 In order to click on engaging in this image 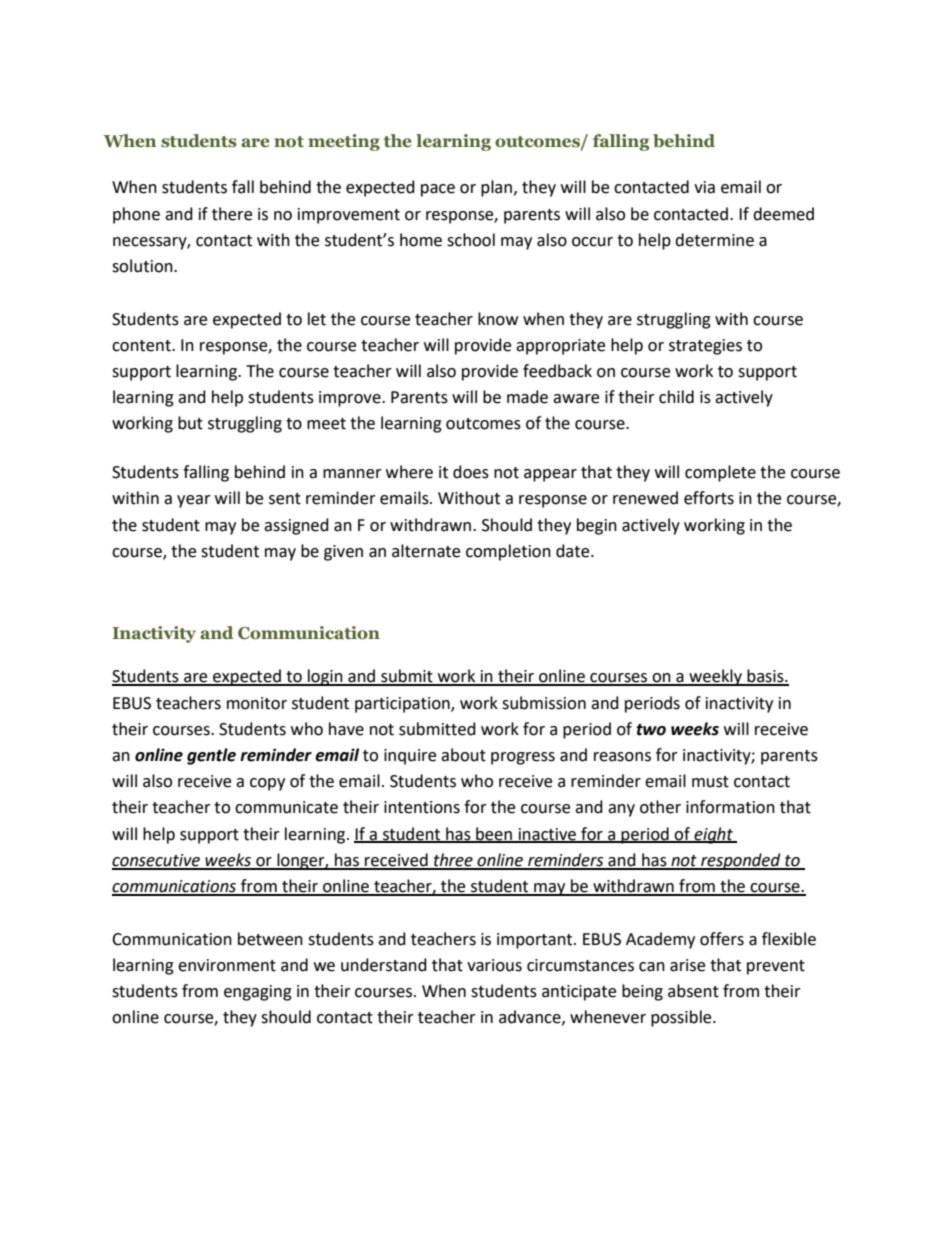, I will do `click(258, 993)`.
